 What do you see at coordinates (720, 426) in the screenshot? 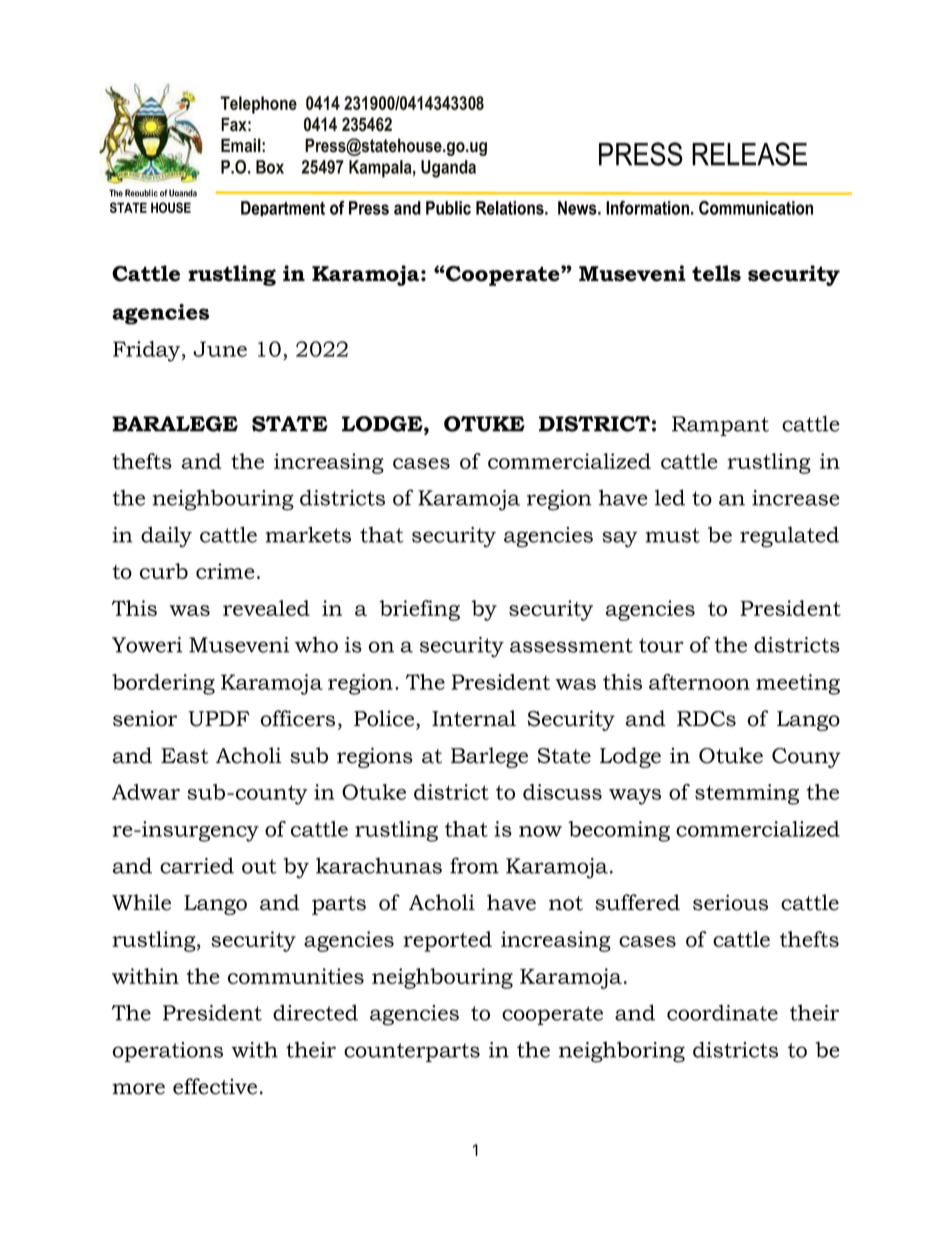
I see `Rampant` at bounding box center [720, 426].
